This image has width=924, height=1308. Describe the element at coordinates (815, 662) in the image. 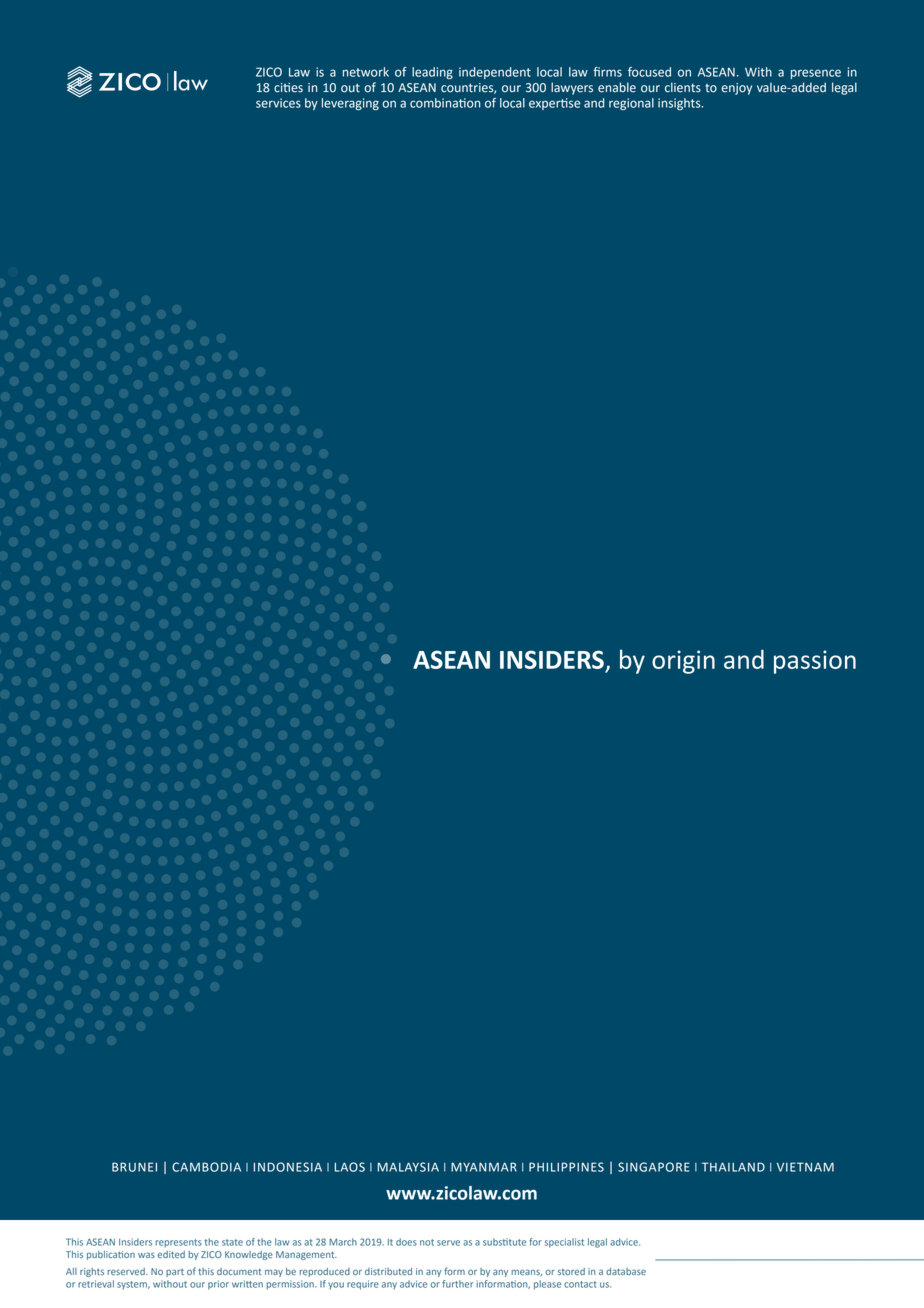

I see `passion` at that location.
